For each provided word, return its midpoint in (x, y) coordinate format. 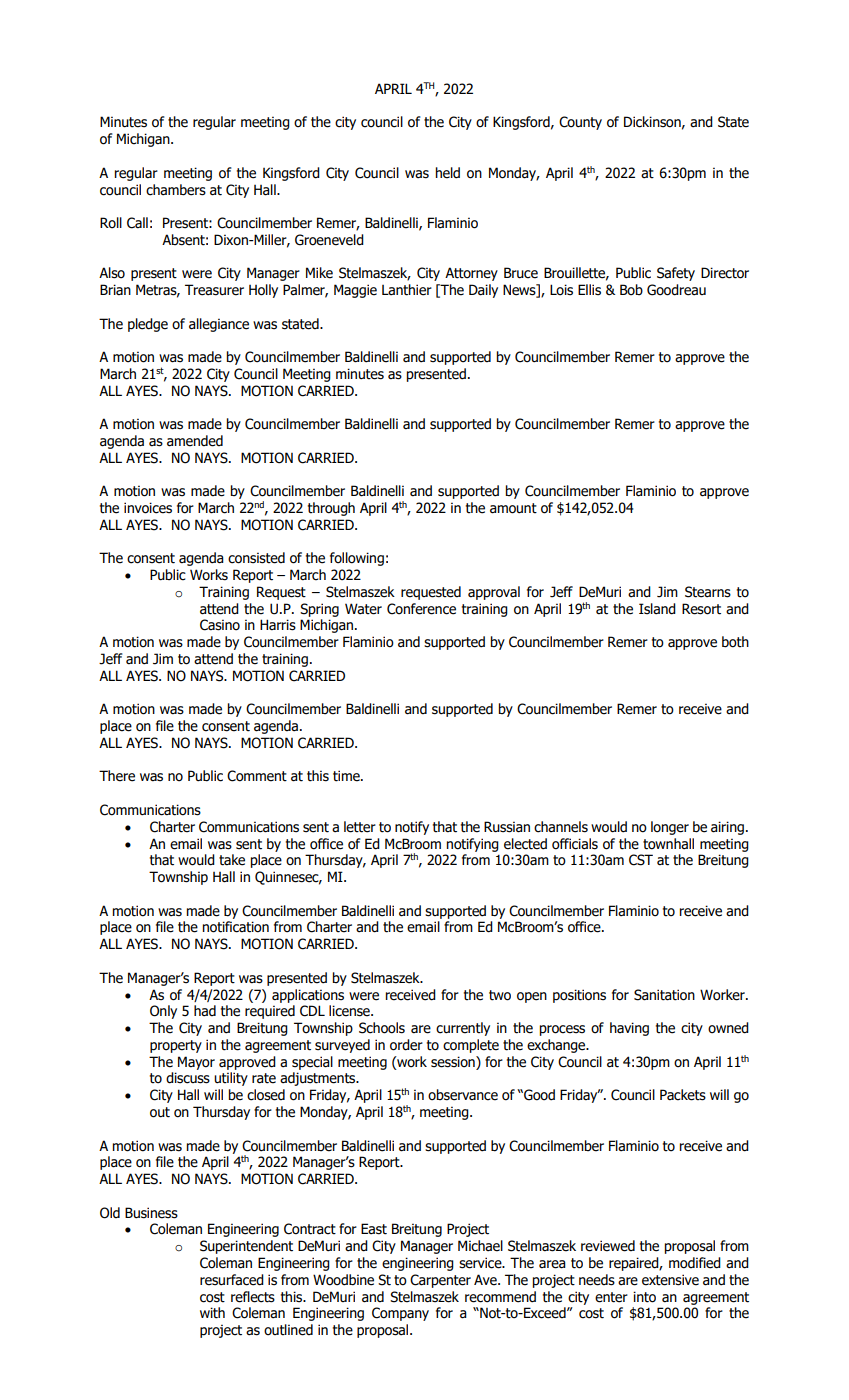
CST (641, 860)
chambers (176, 190)
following (357, 559)
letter (360, 827)
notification (235, 927)
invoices (148, 508)
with (212, 1313)
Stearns (708, 592)
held (447, 173)
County (580, 123)
